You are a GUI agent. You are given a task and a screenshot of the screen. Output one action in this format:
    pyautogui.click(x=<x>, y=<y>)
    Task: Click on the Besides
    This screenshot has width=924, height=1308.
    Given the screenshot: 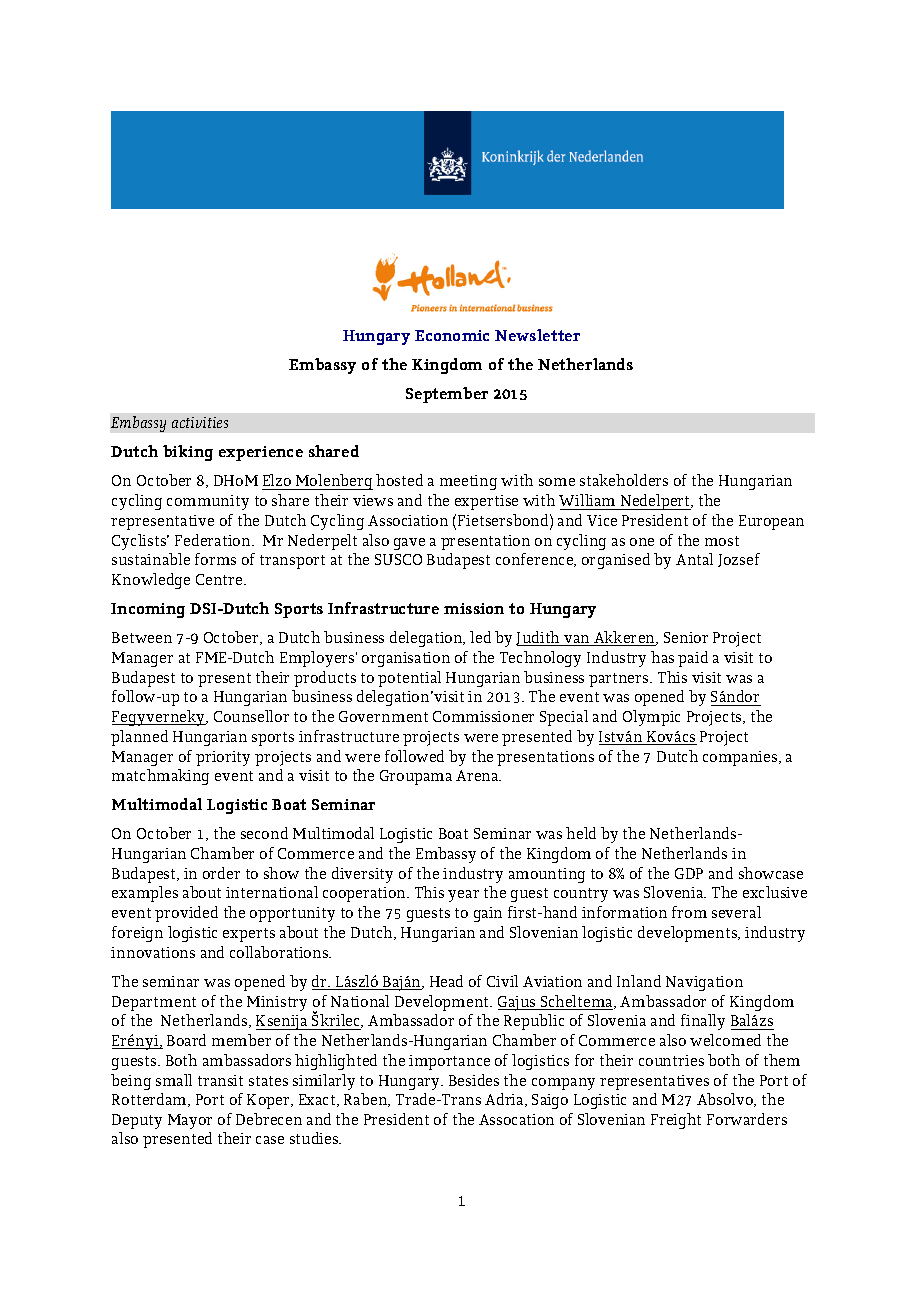 What is the action you would take?
    pyautogui.click(x=474, y=1080)
